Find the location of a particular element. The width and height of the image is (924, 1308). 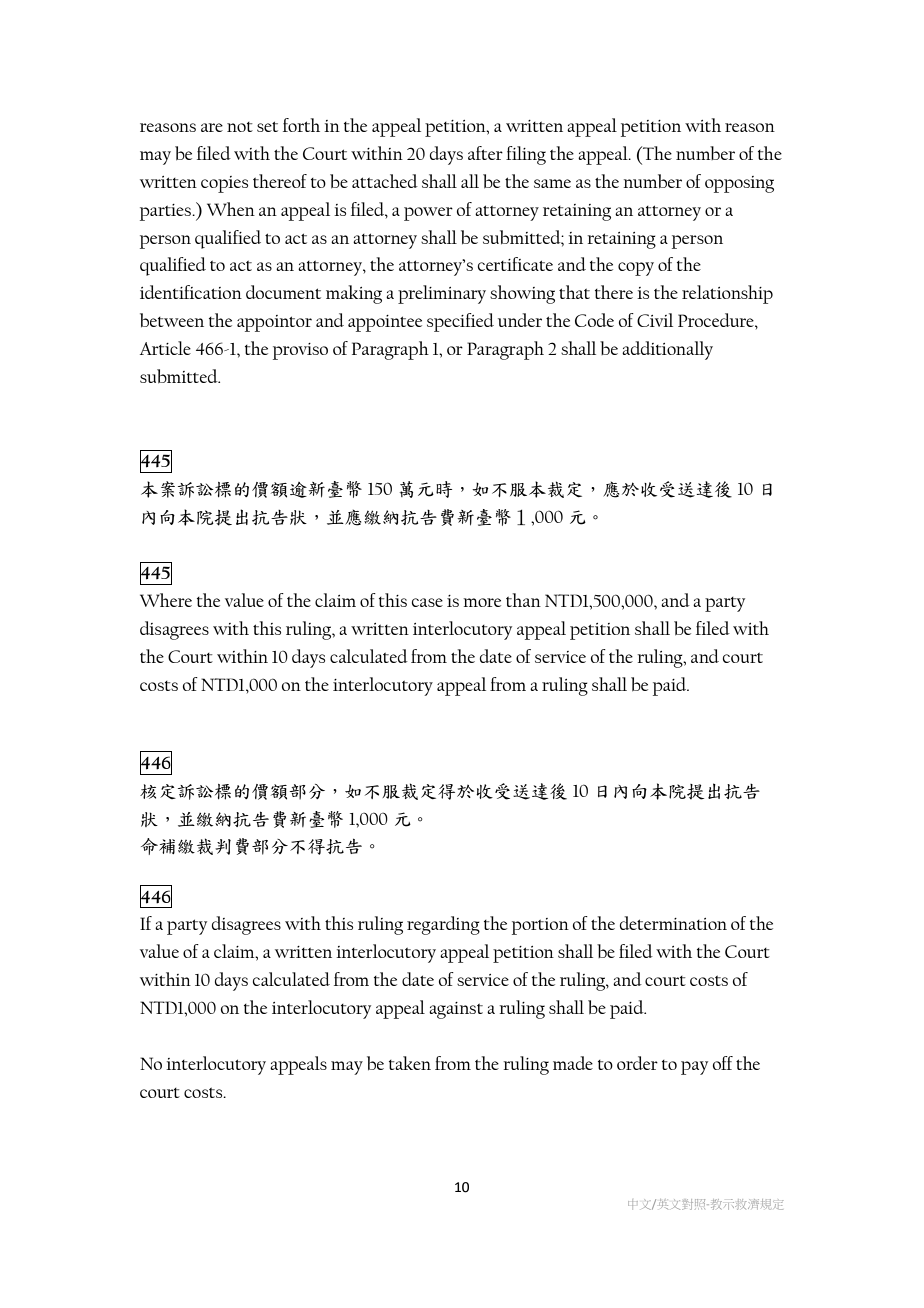

portion is located at coordinates (540, 926).
